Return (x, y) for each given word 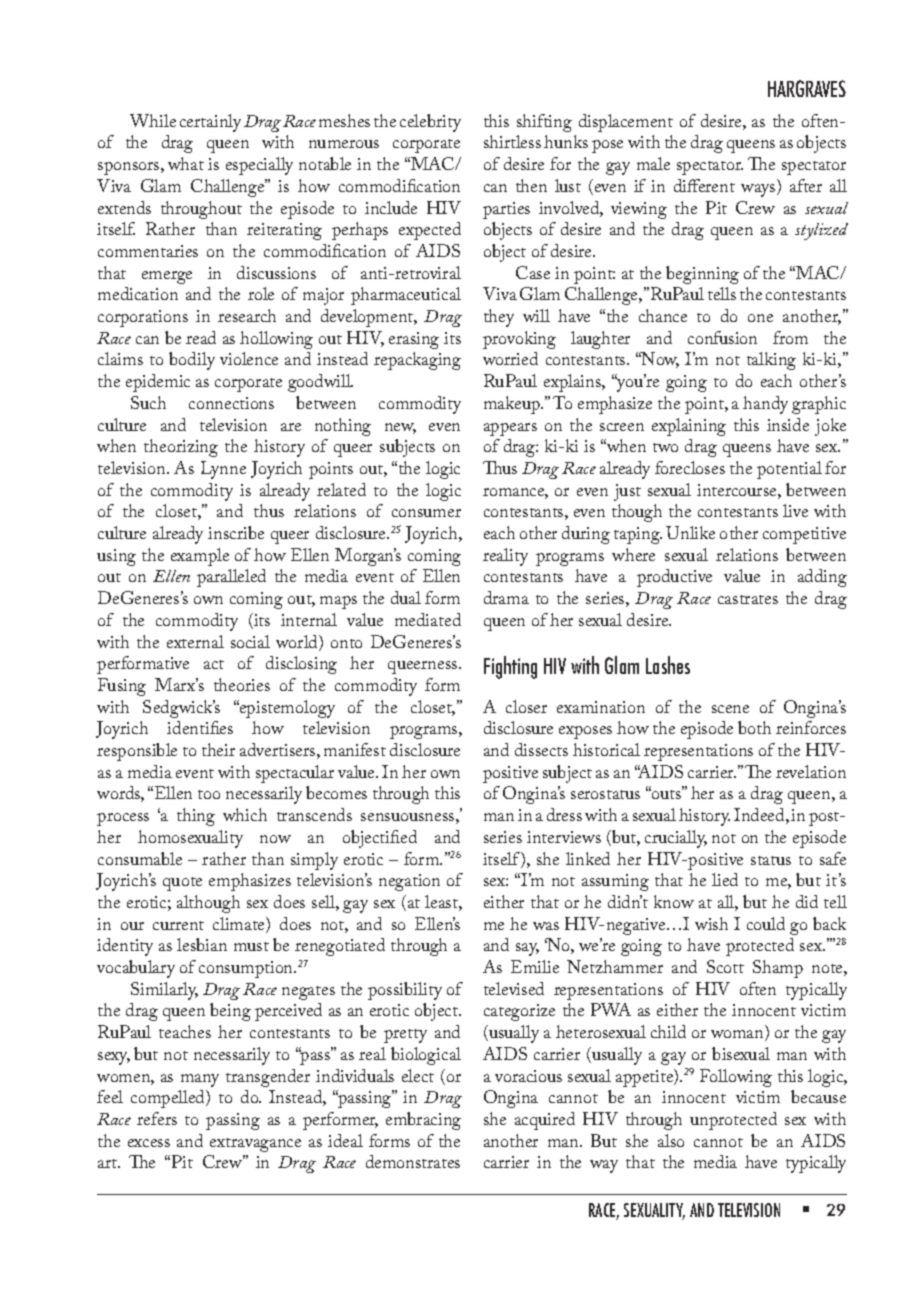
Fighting (510, 667)
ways (759, 190)
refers (157, 1118)
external (195, 641)
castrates (748, 599)
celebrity (430, 123)
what (186, 163)
